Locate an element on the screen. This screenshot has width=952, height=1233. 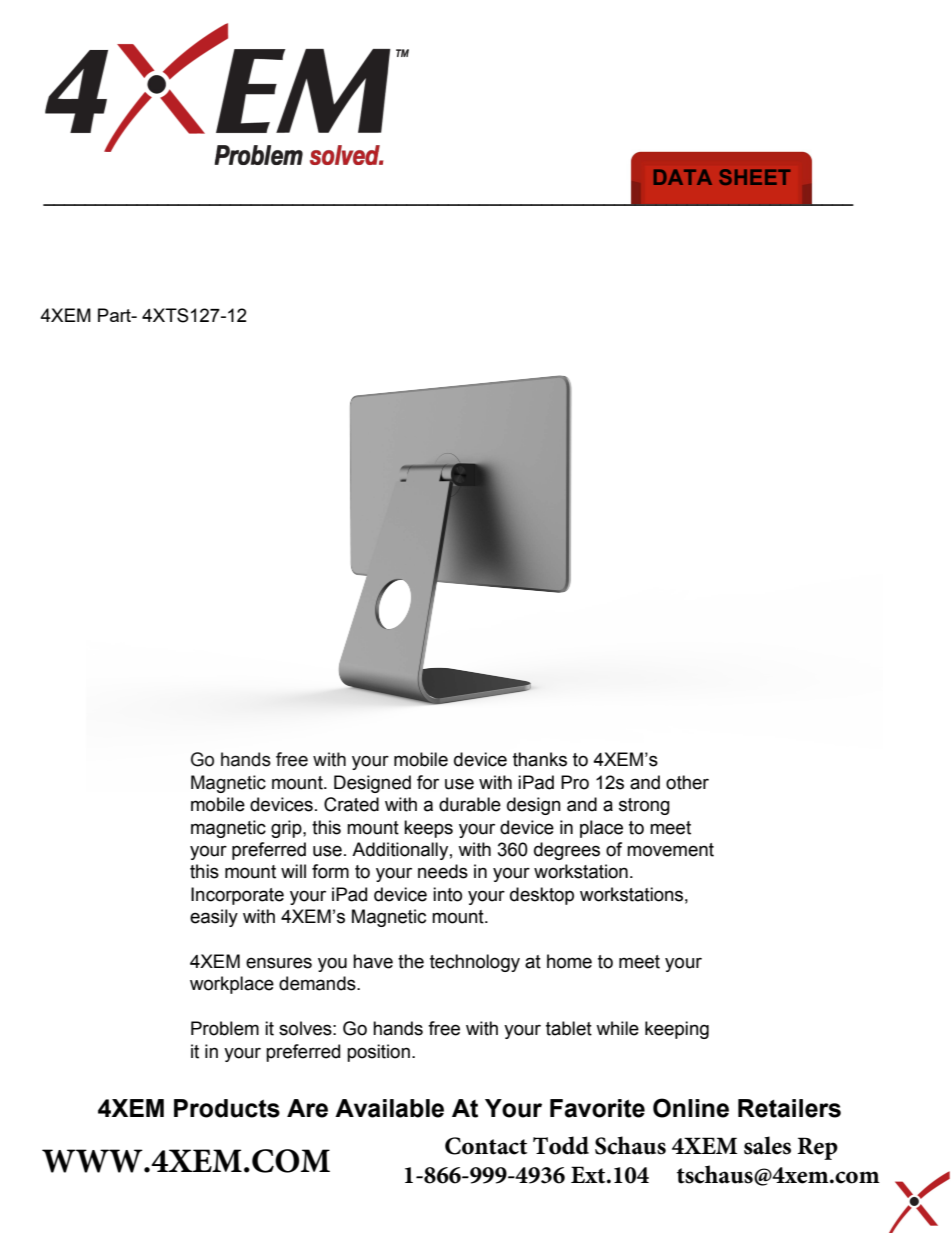
DATA is located at coordinates (683, 177).
